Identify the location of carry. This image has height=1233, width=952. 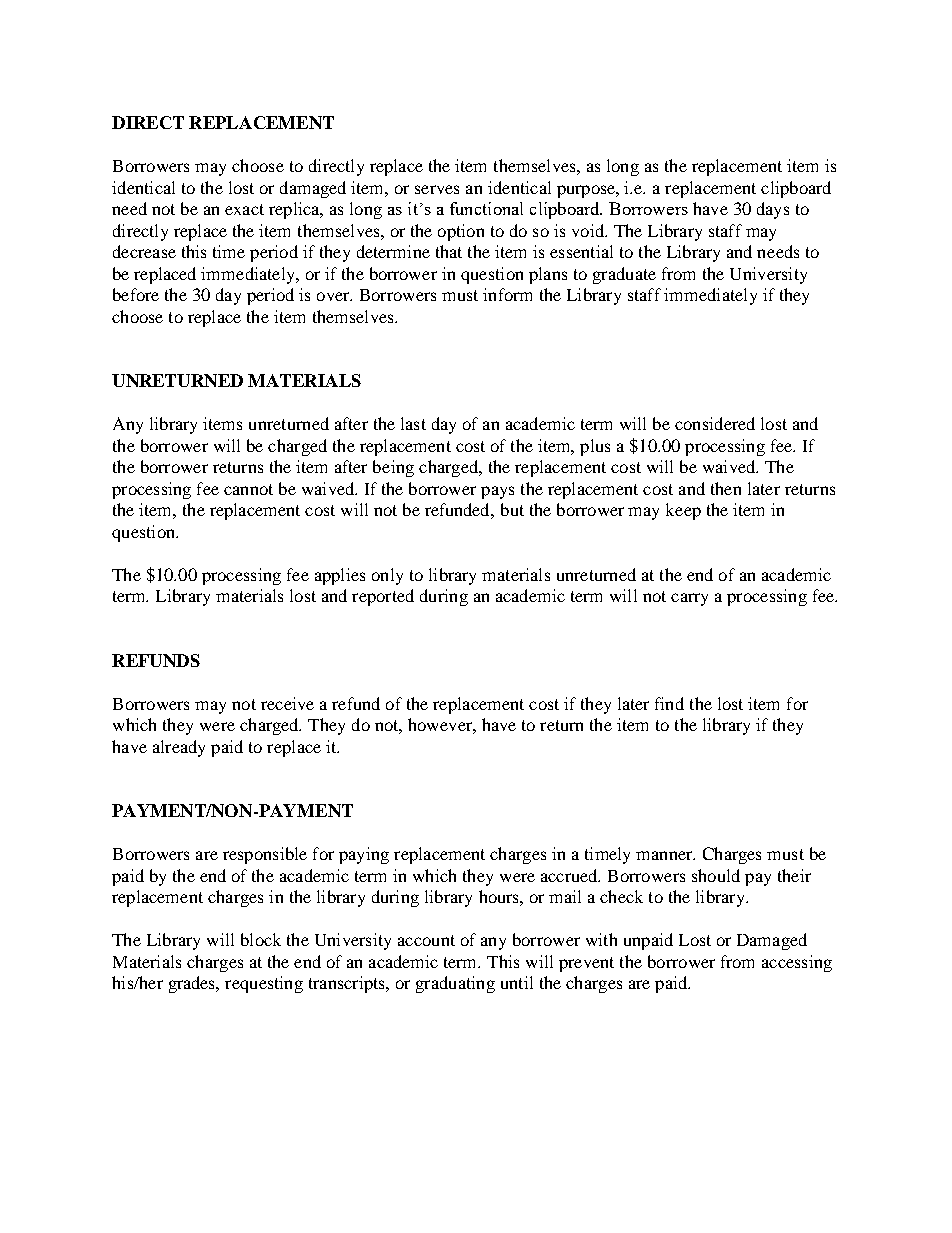
(689, 599).
